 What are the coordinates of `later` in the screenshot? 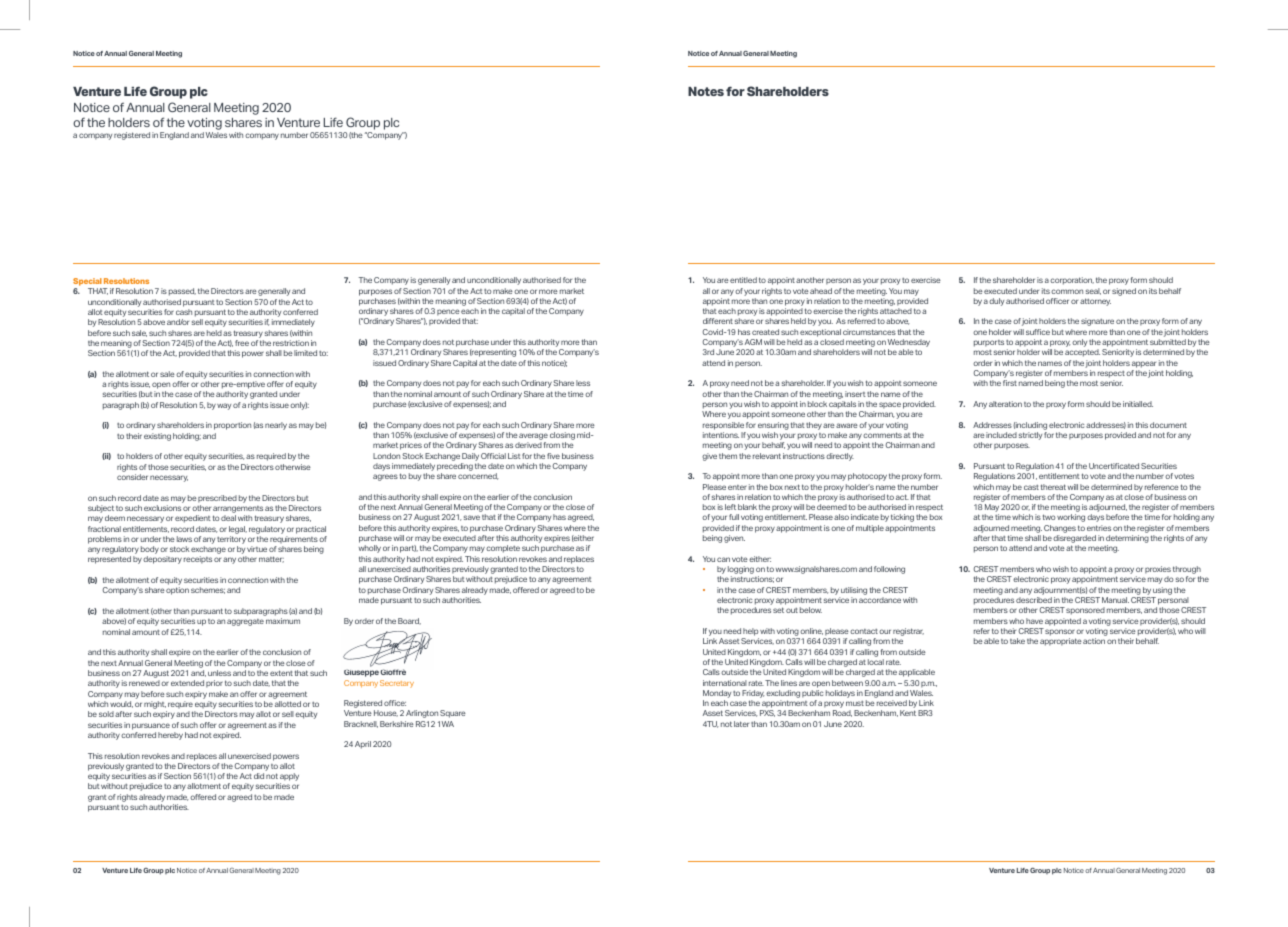 It's located at (741, 724).
